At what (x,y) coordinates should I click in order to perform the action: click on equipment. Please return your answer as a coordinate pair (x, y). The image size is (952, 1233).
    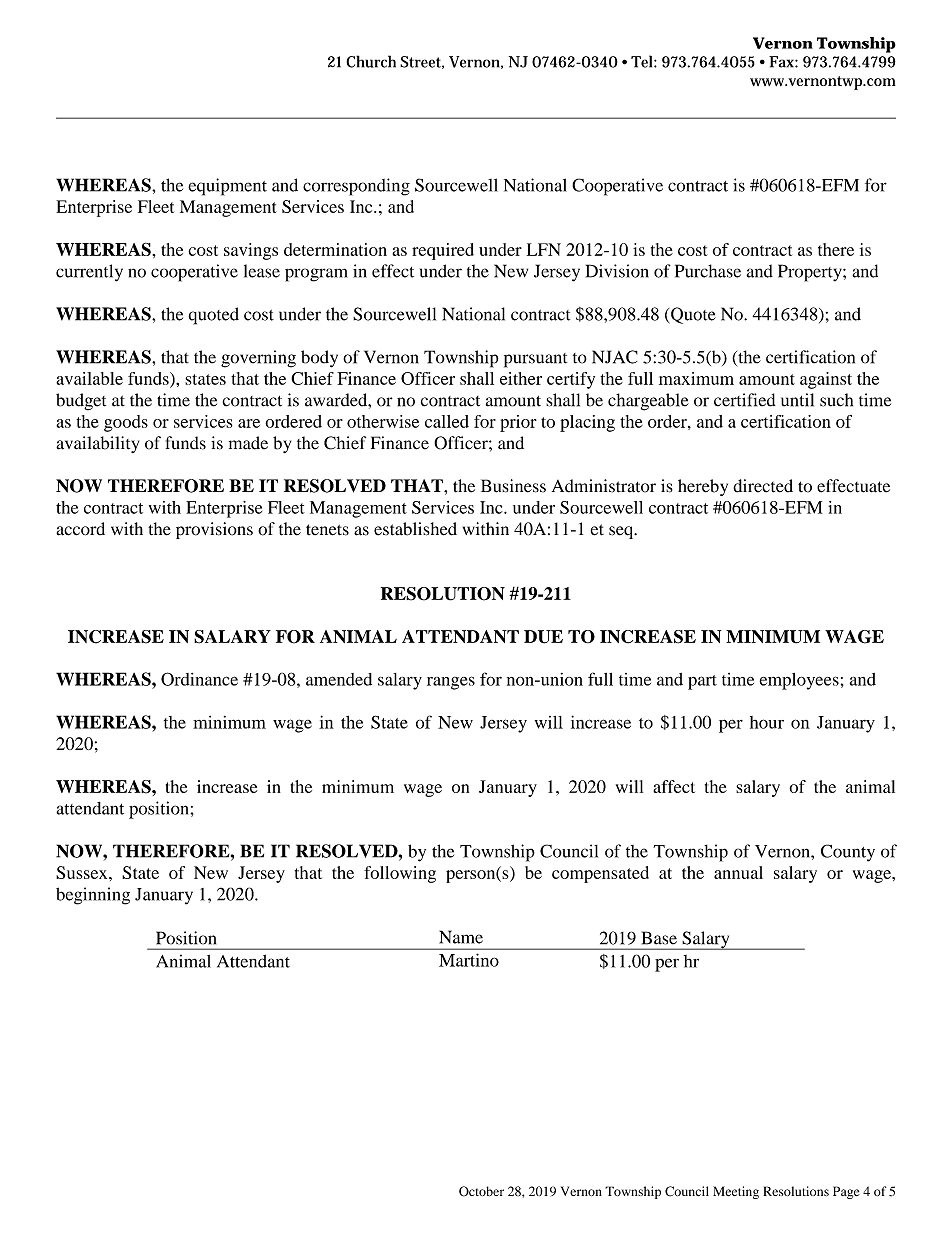
    Looking at the image, I should click on (227, 187).
